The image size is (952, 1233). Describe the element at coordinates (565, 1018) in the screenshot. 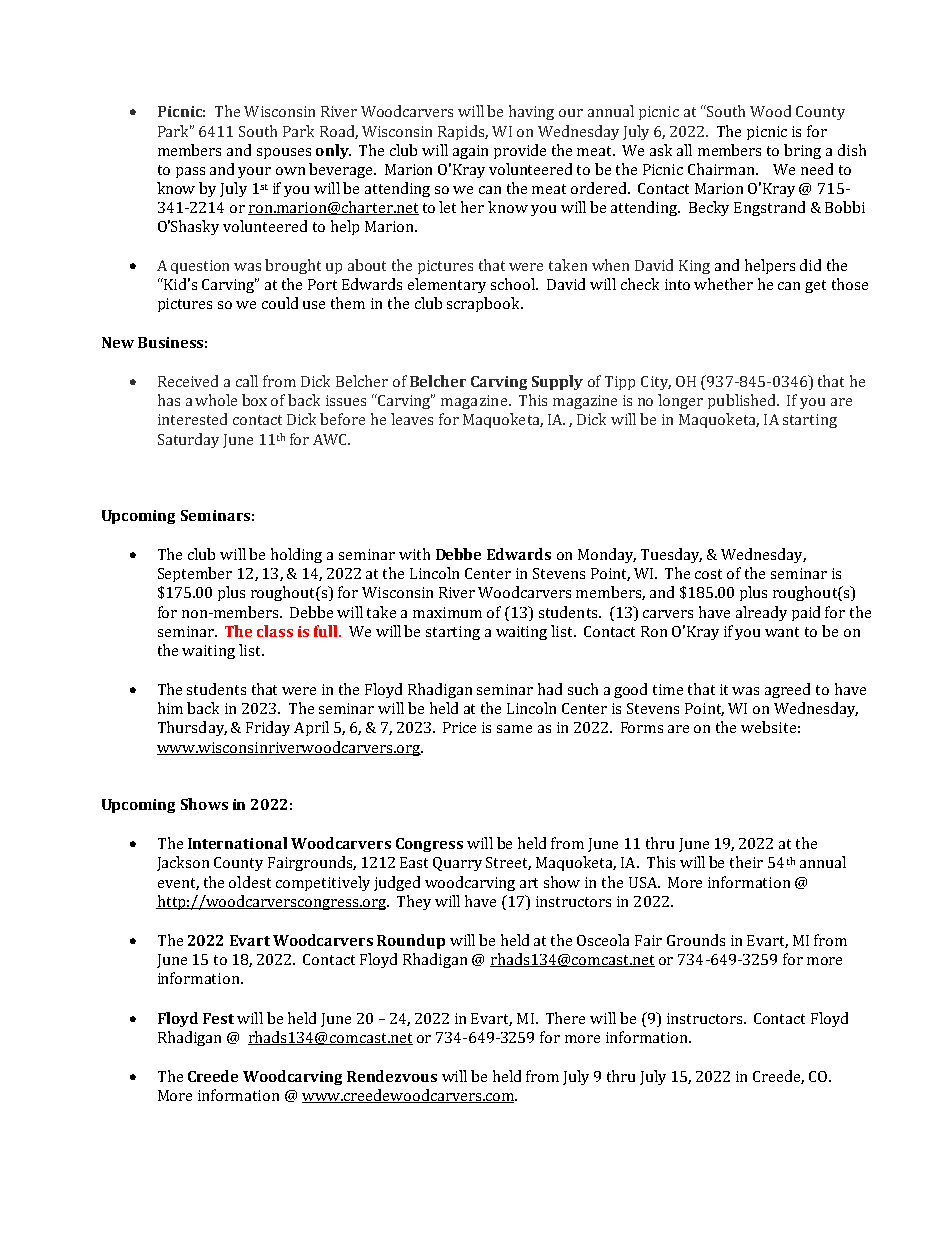

I see `There` at that location.
